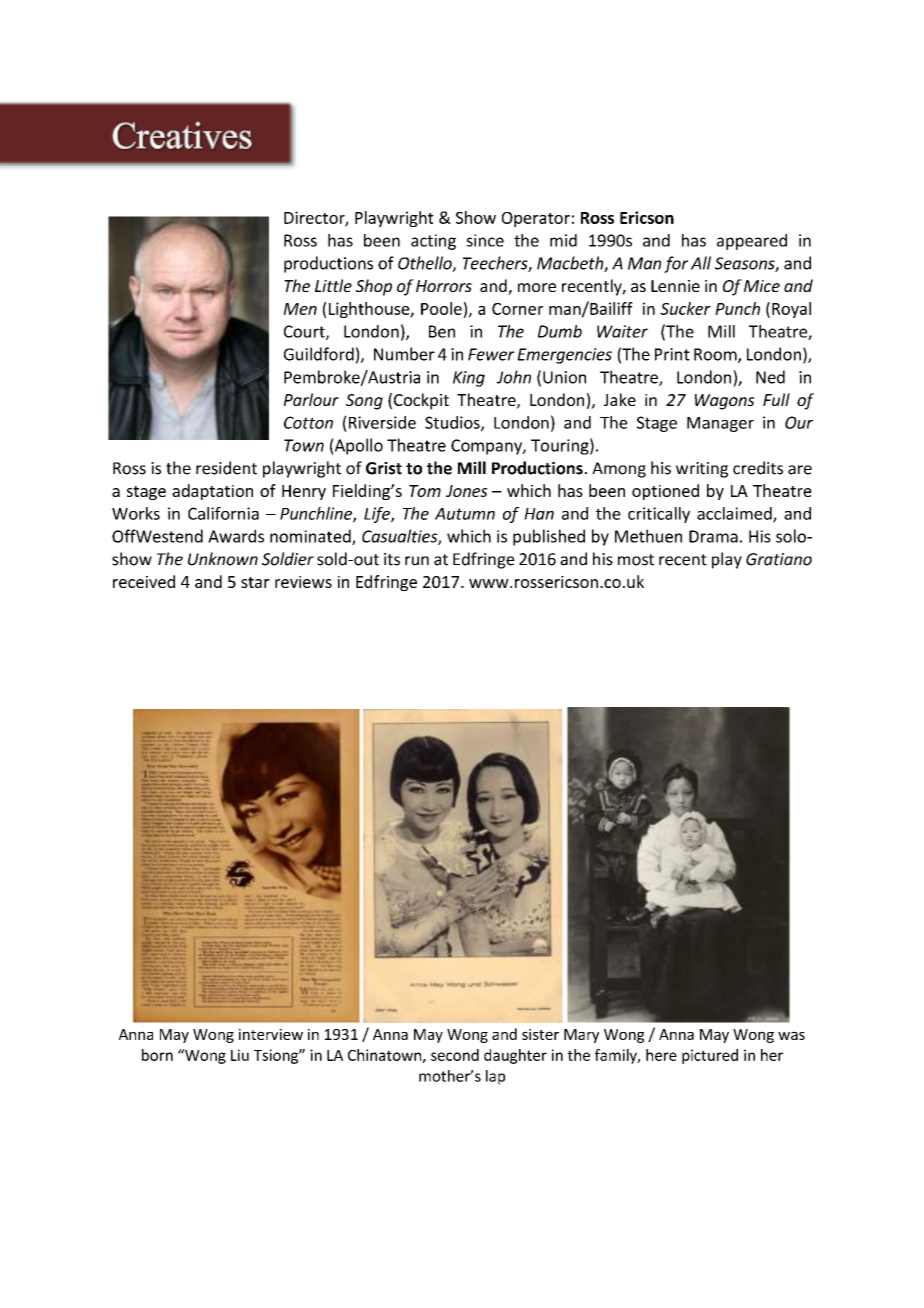  What do you see at coordinates (485, 240) in the screenshot?
I see `since` at bounding box center [485, 240].
